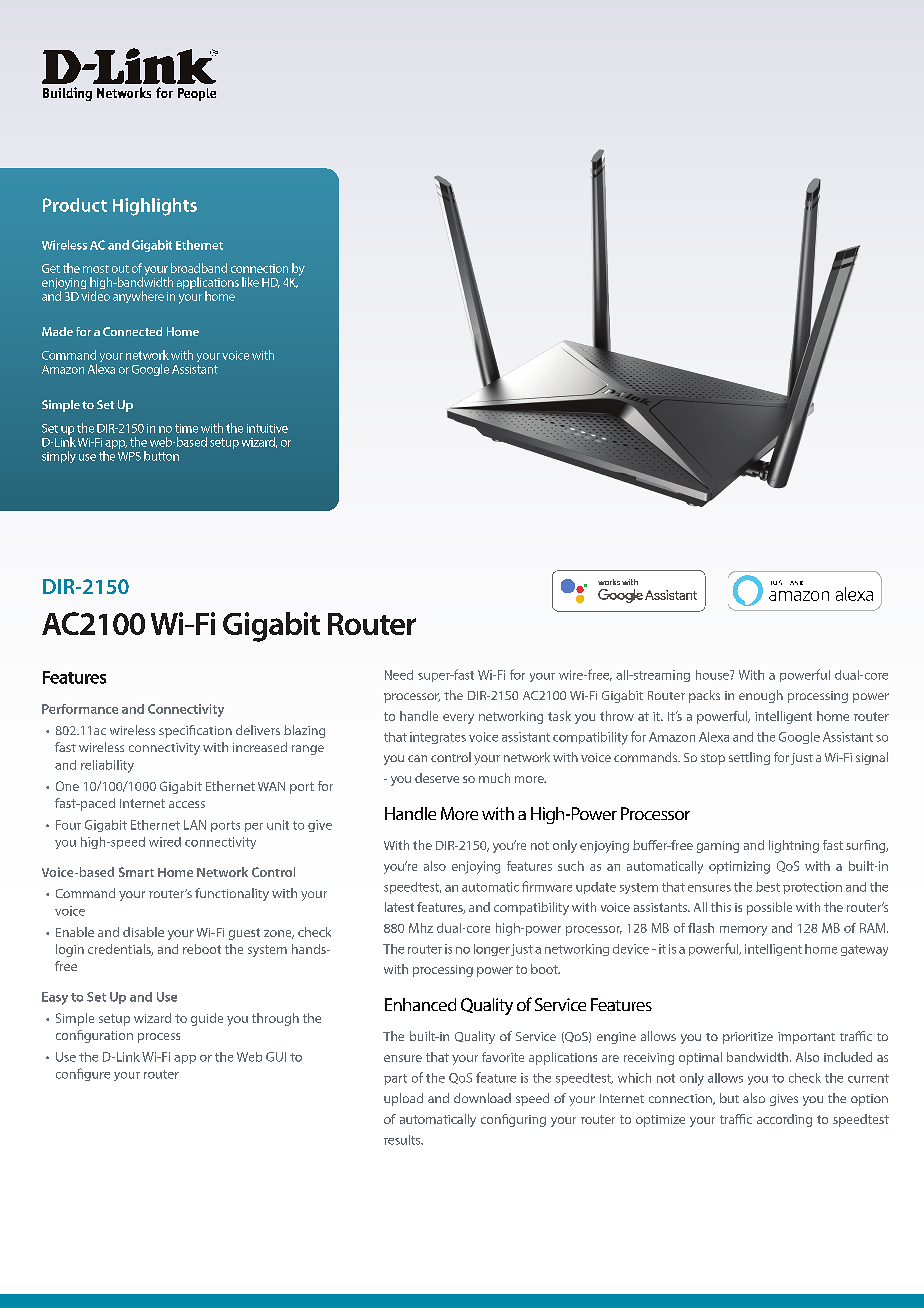 The width and height of the screenshot is (924, 1308). Describe the element at coordinates (187, 804) in the screenshot. I see `access` at that location.
